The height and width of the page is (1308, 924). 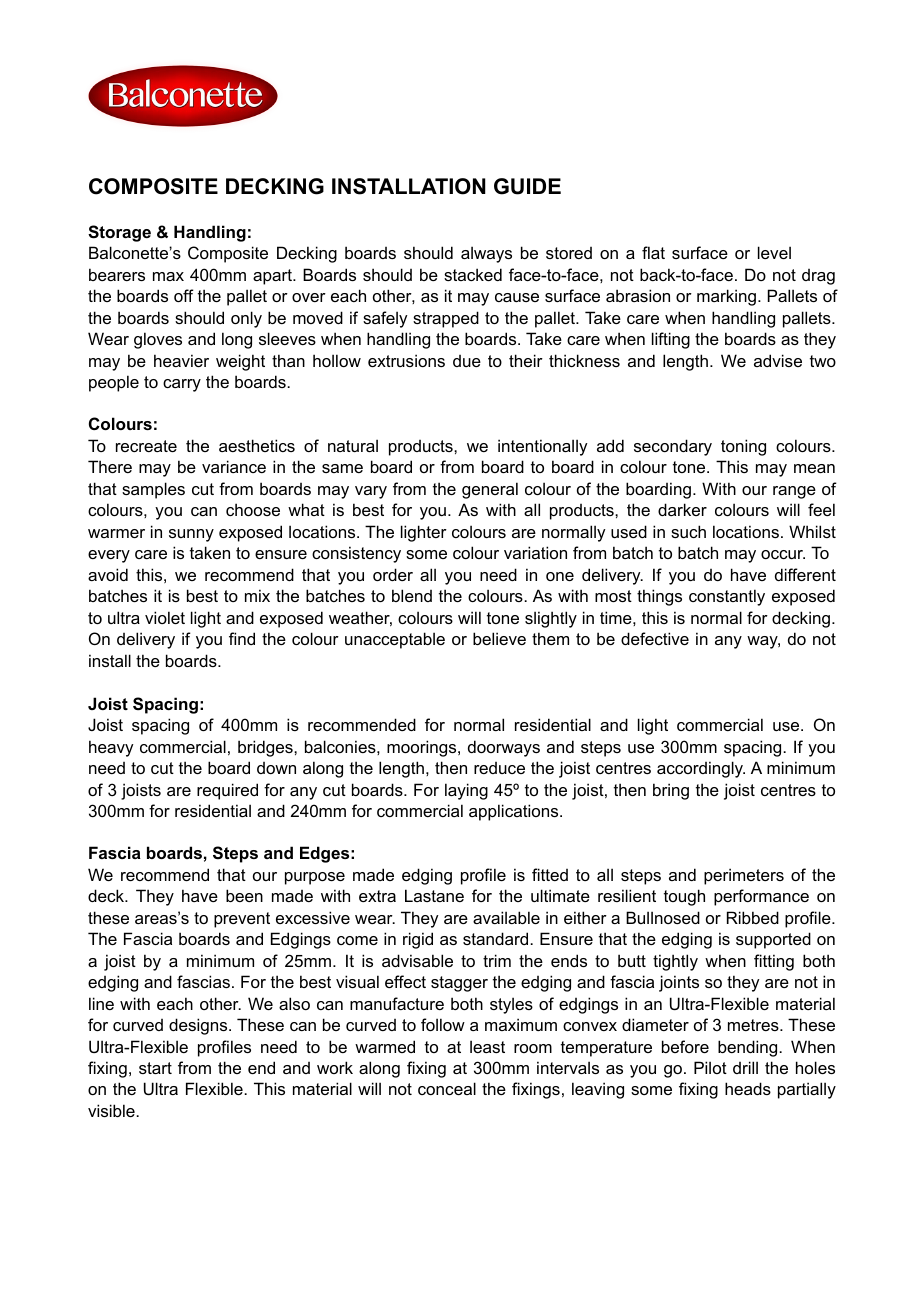 I want to click on Storage, so click(x=119, y=233).
